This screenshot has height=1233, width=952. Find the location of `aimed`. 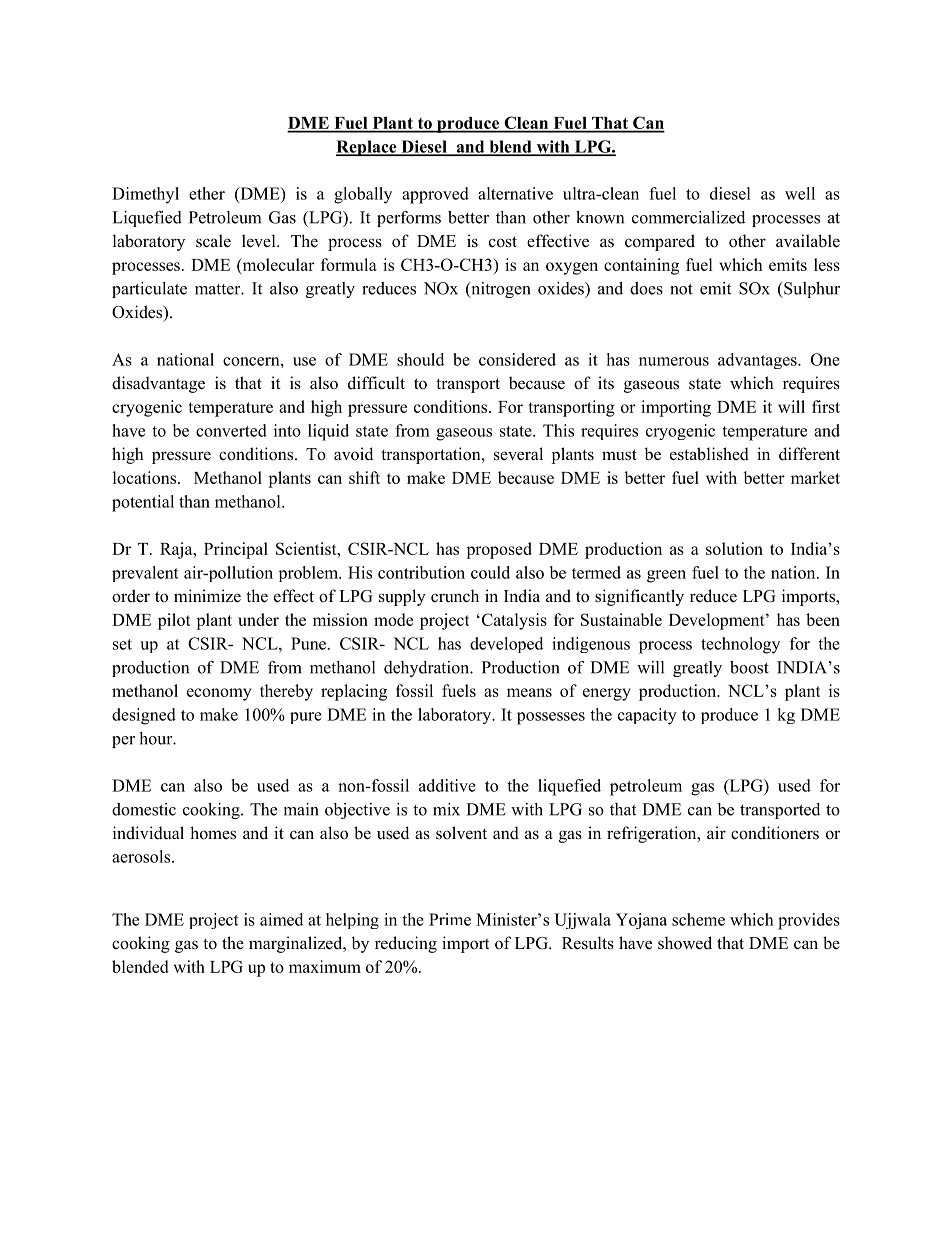

aimed is located at coordinates (281, 919).
